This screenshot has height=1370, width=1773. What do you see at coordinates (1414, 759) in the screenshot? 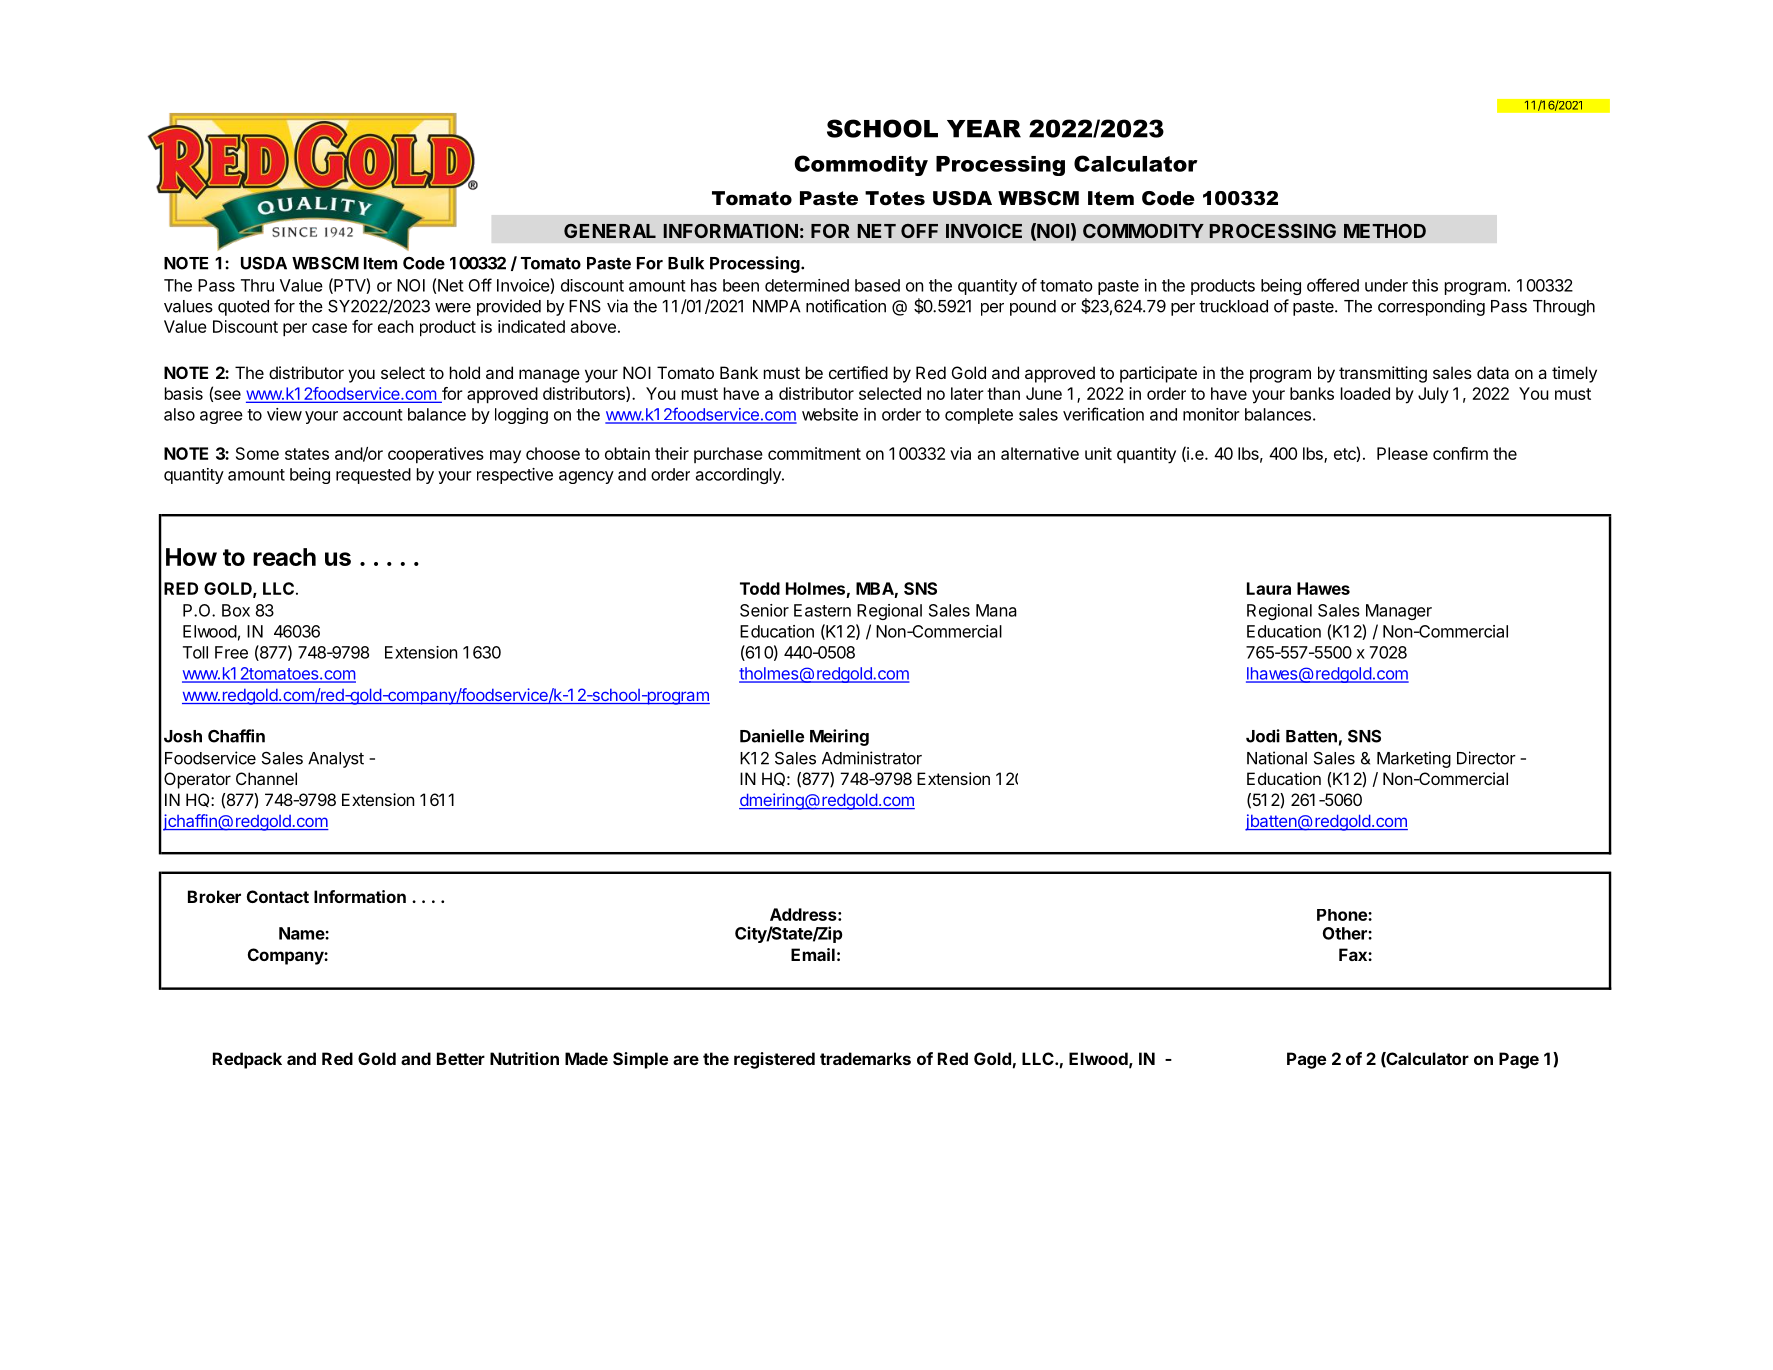
I see `Marketing` at bounding box center [1414, 759].
